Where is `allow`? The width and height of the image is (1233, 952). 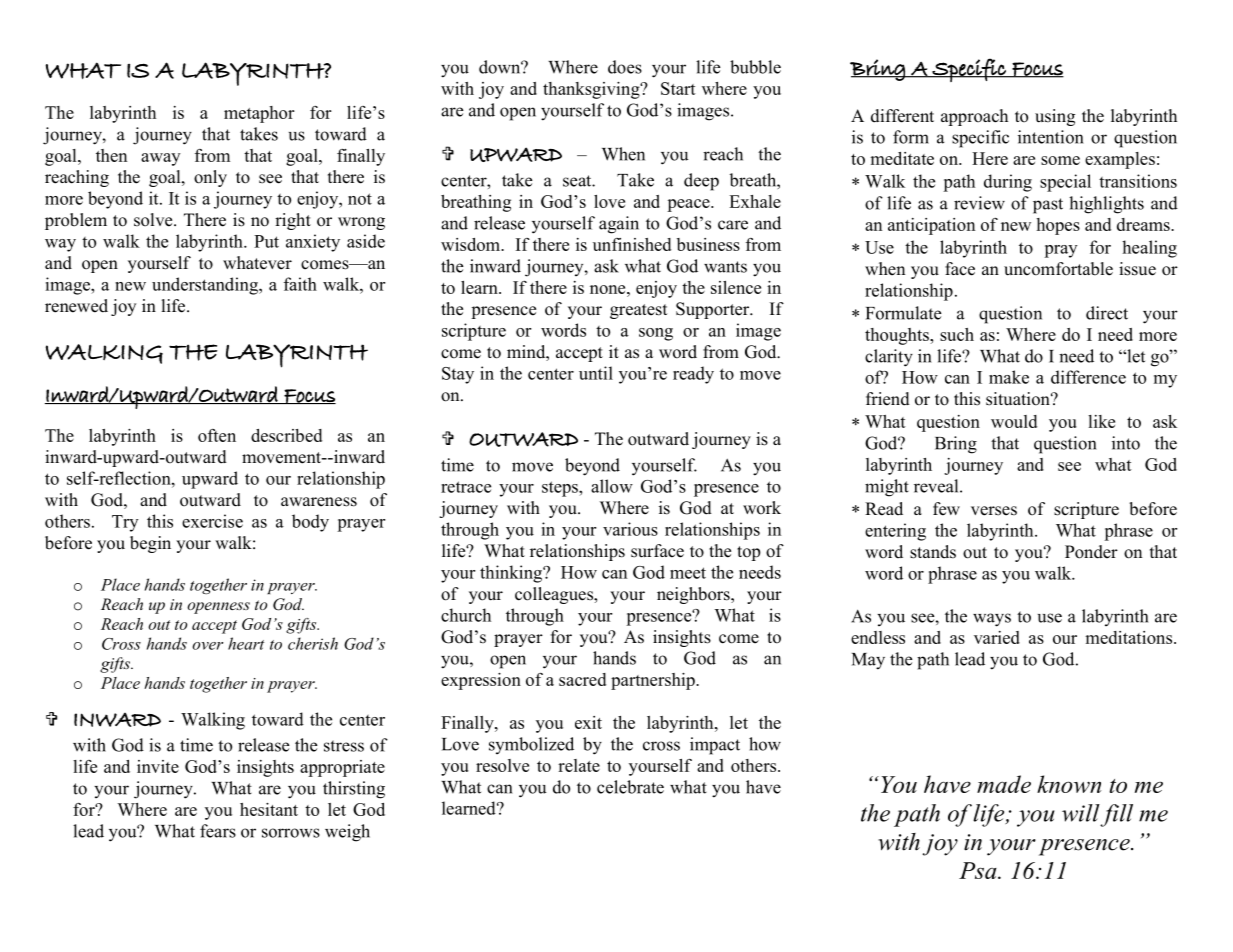
allow is located at coordinates (612, 486).
